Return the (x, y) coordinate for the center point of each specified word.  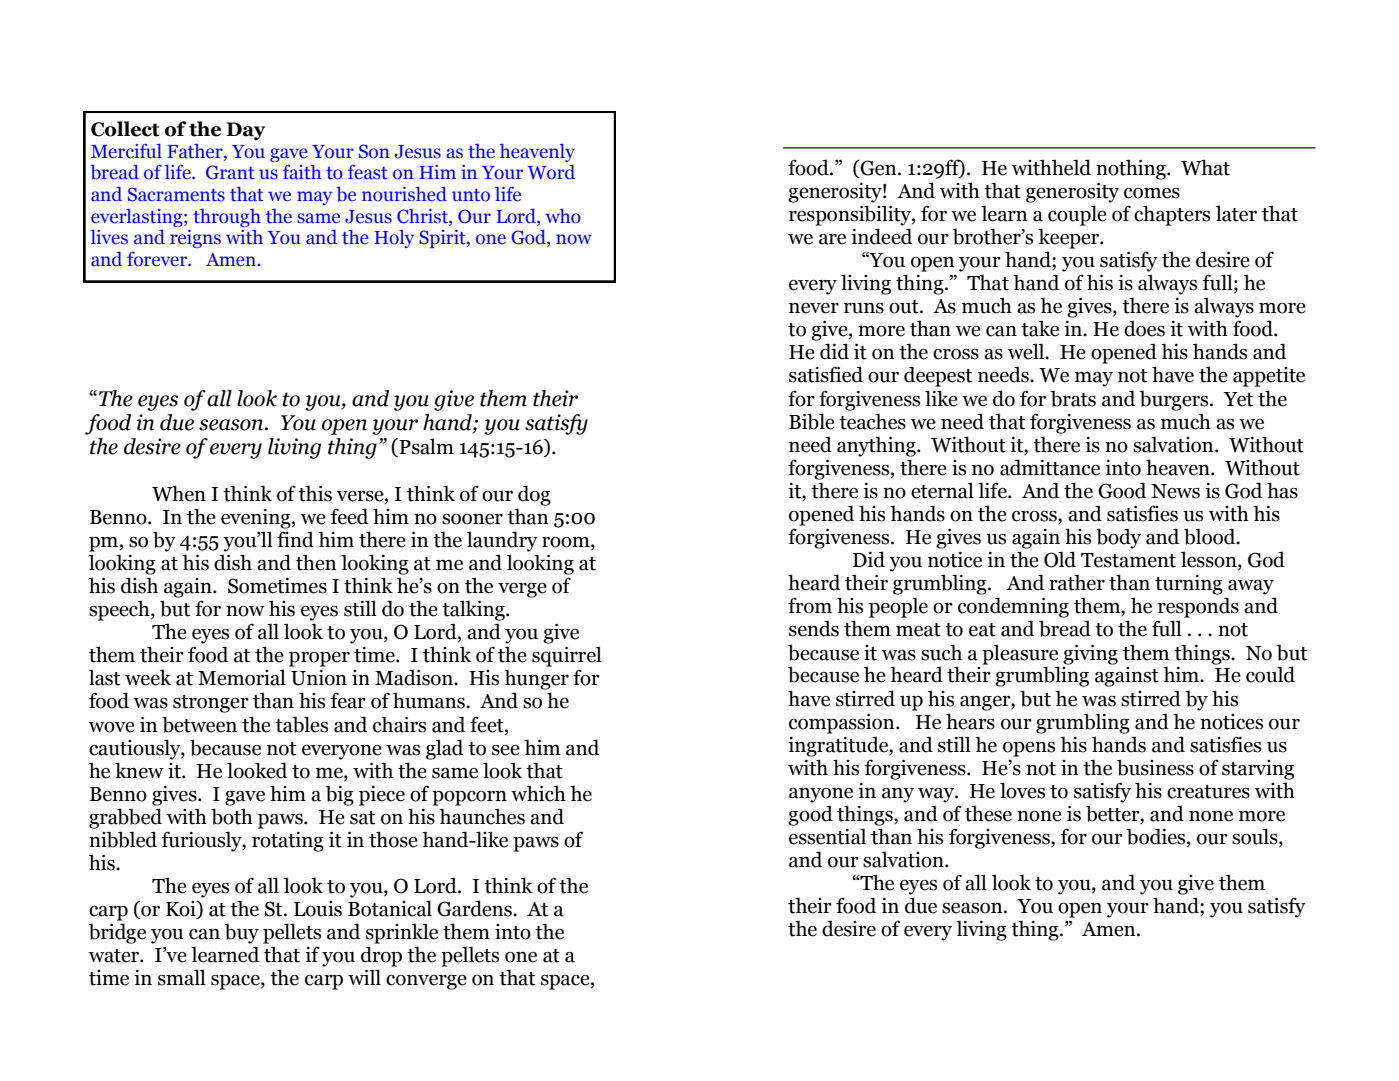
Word (551, 172)
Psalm (425, 447)
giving (1090, 654)
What (1205, 167)
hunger (536, 679)
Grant (230, 172)
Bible (812, 421)
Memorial (242, 677)
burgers (1175, 400)
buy (242, 933)
